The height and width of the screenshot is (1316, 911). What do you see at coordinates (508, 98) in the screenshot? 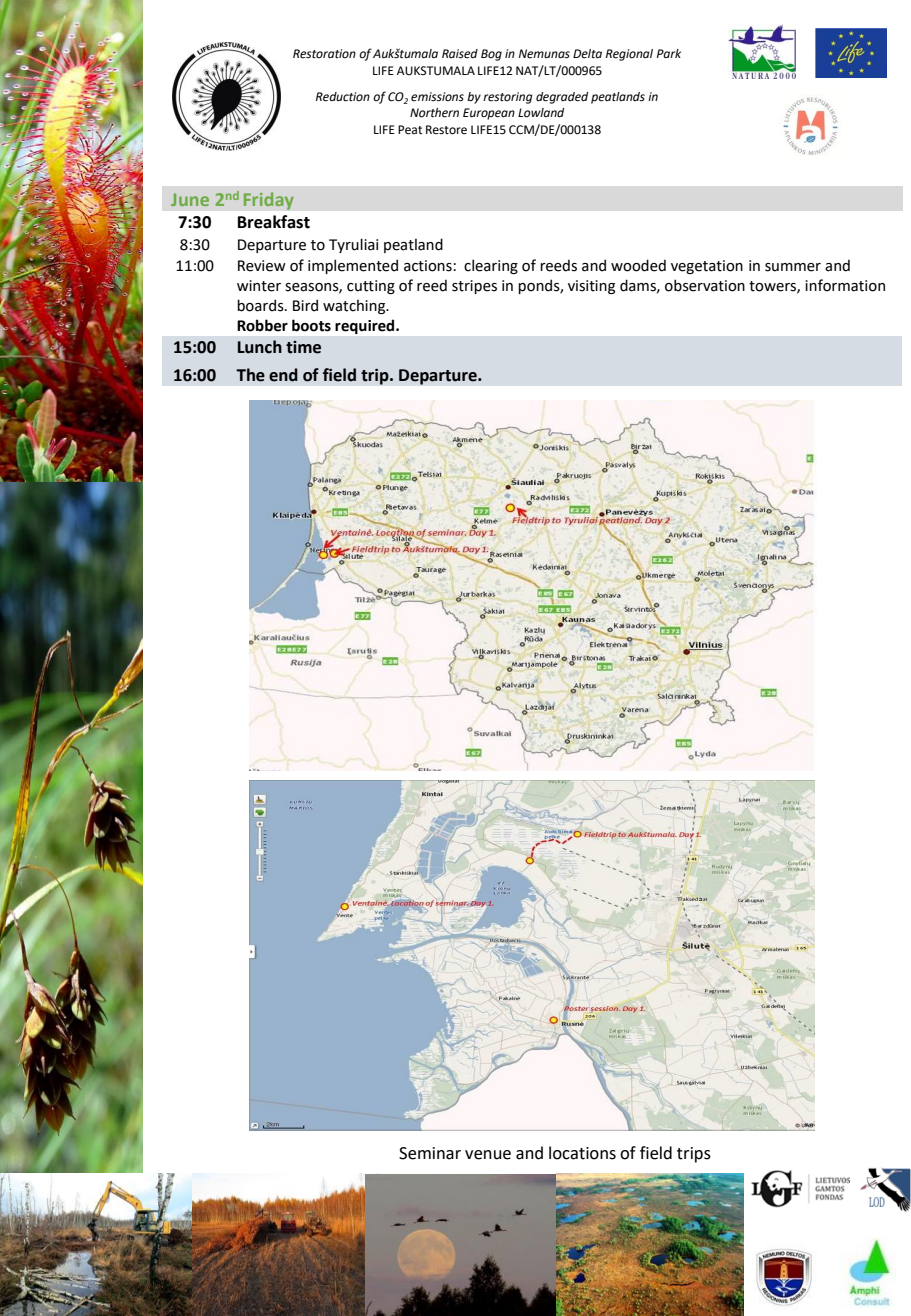
I see `restoring` at bounding box center [508, 98].
